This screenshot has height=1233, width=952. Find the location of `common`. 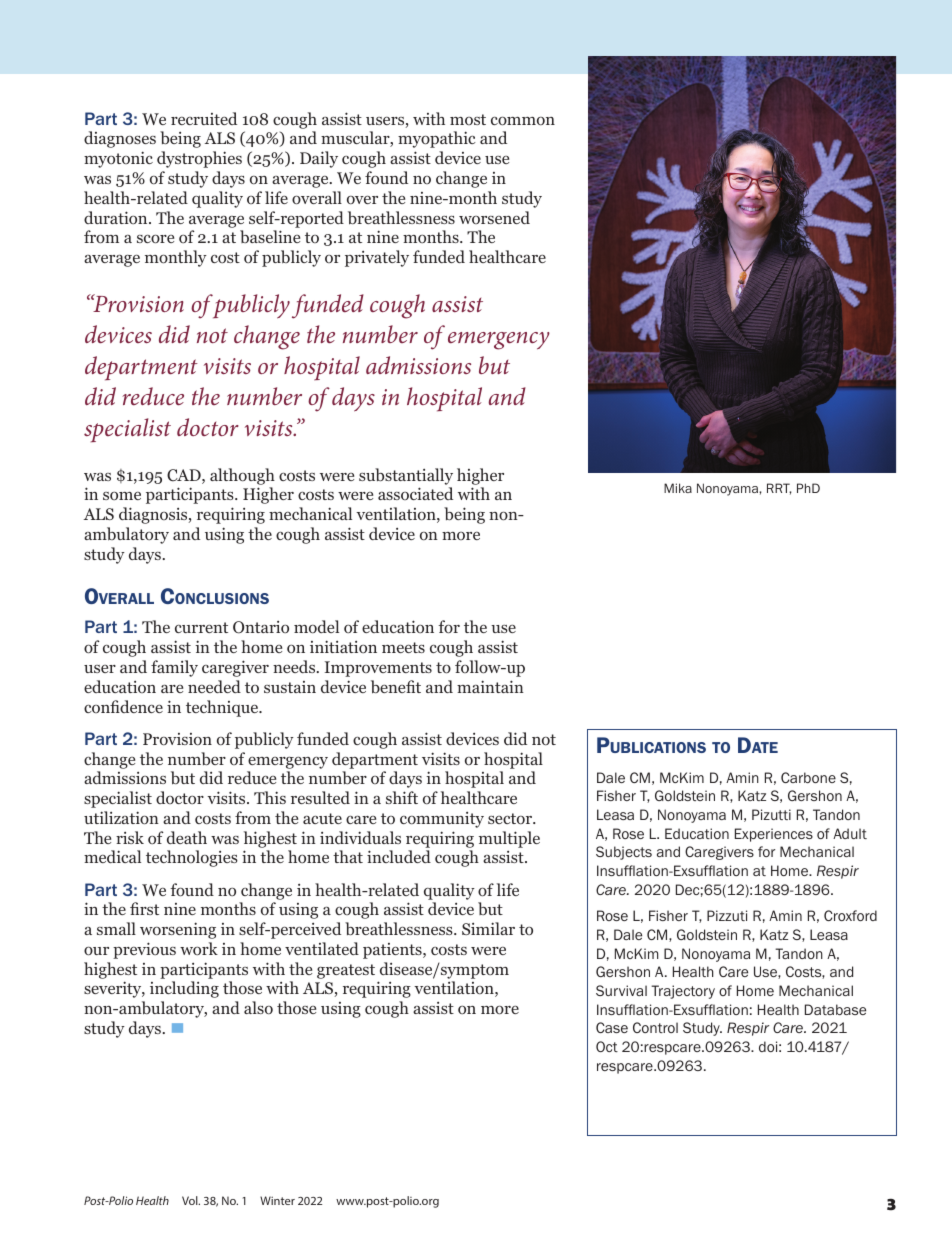

common is located at coordinates (523, 121).
